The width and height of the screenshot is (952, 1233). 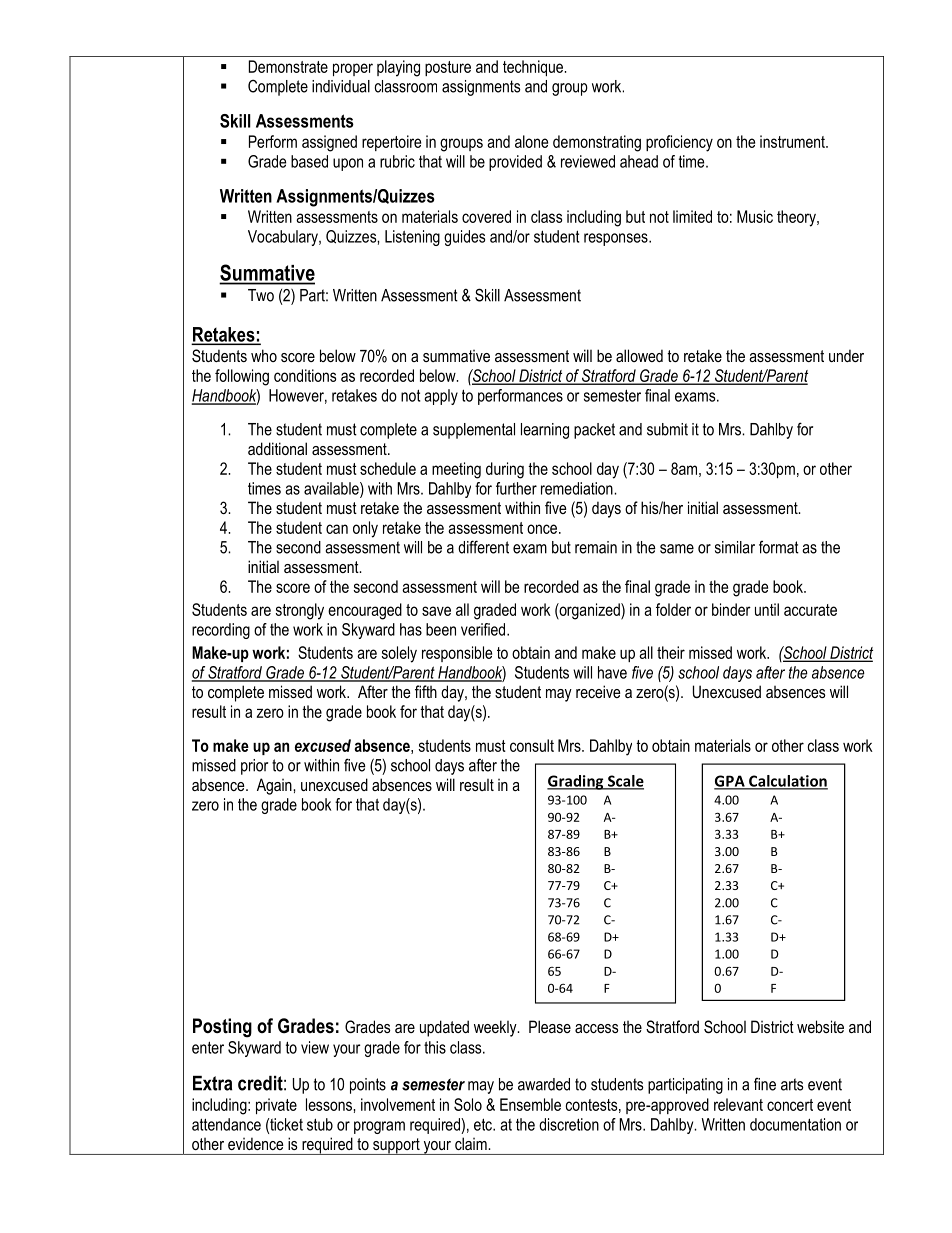 I want to click on consult, so click(x=532, y=745).
